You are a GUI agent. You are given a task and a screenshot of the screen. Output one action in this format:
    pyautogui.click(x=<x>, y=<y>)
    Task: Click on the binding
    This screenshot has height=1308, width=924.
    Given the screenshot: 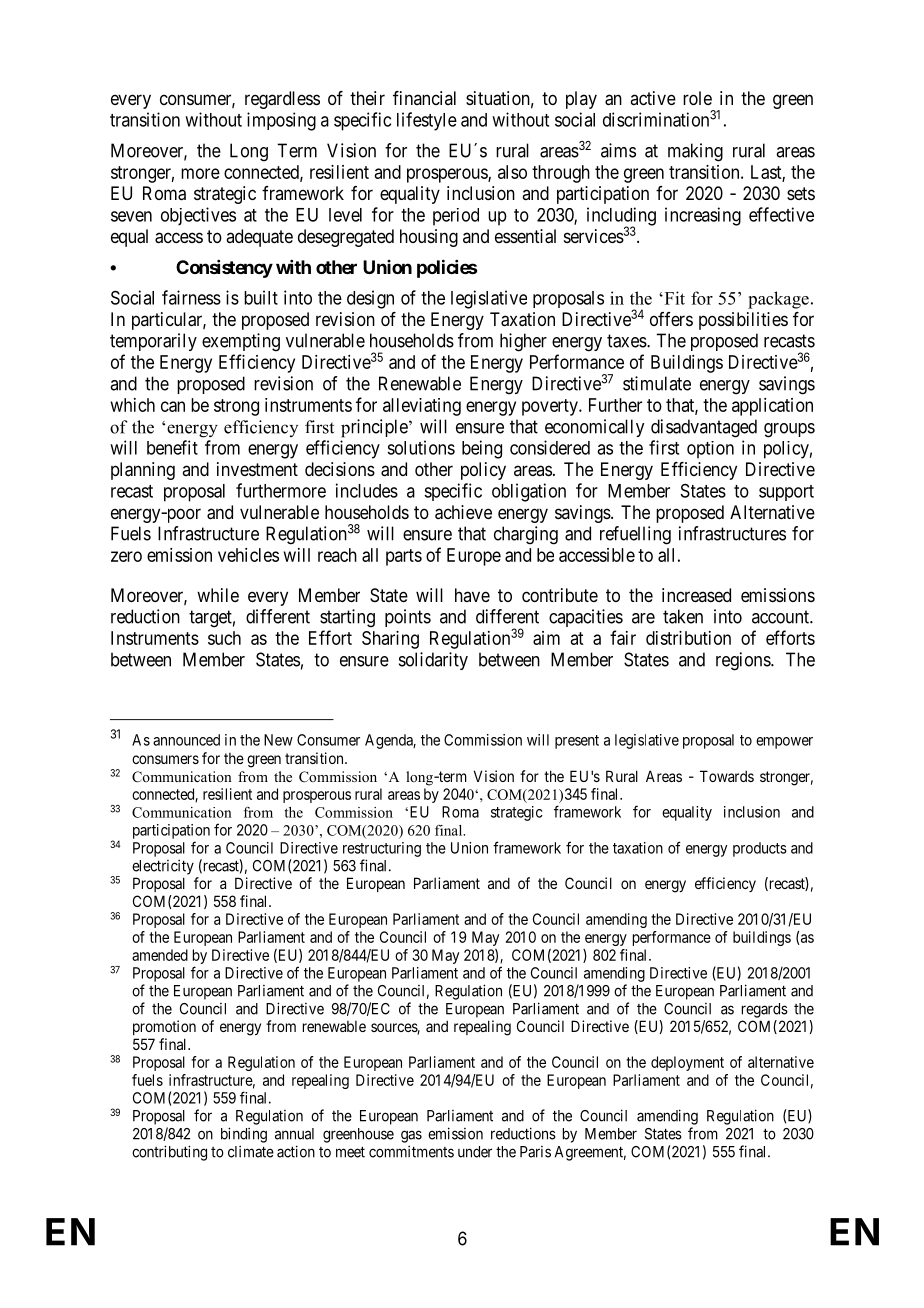 What is the action you would take?
    pyautogui.click(x=244, y=1135)
